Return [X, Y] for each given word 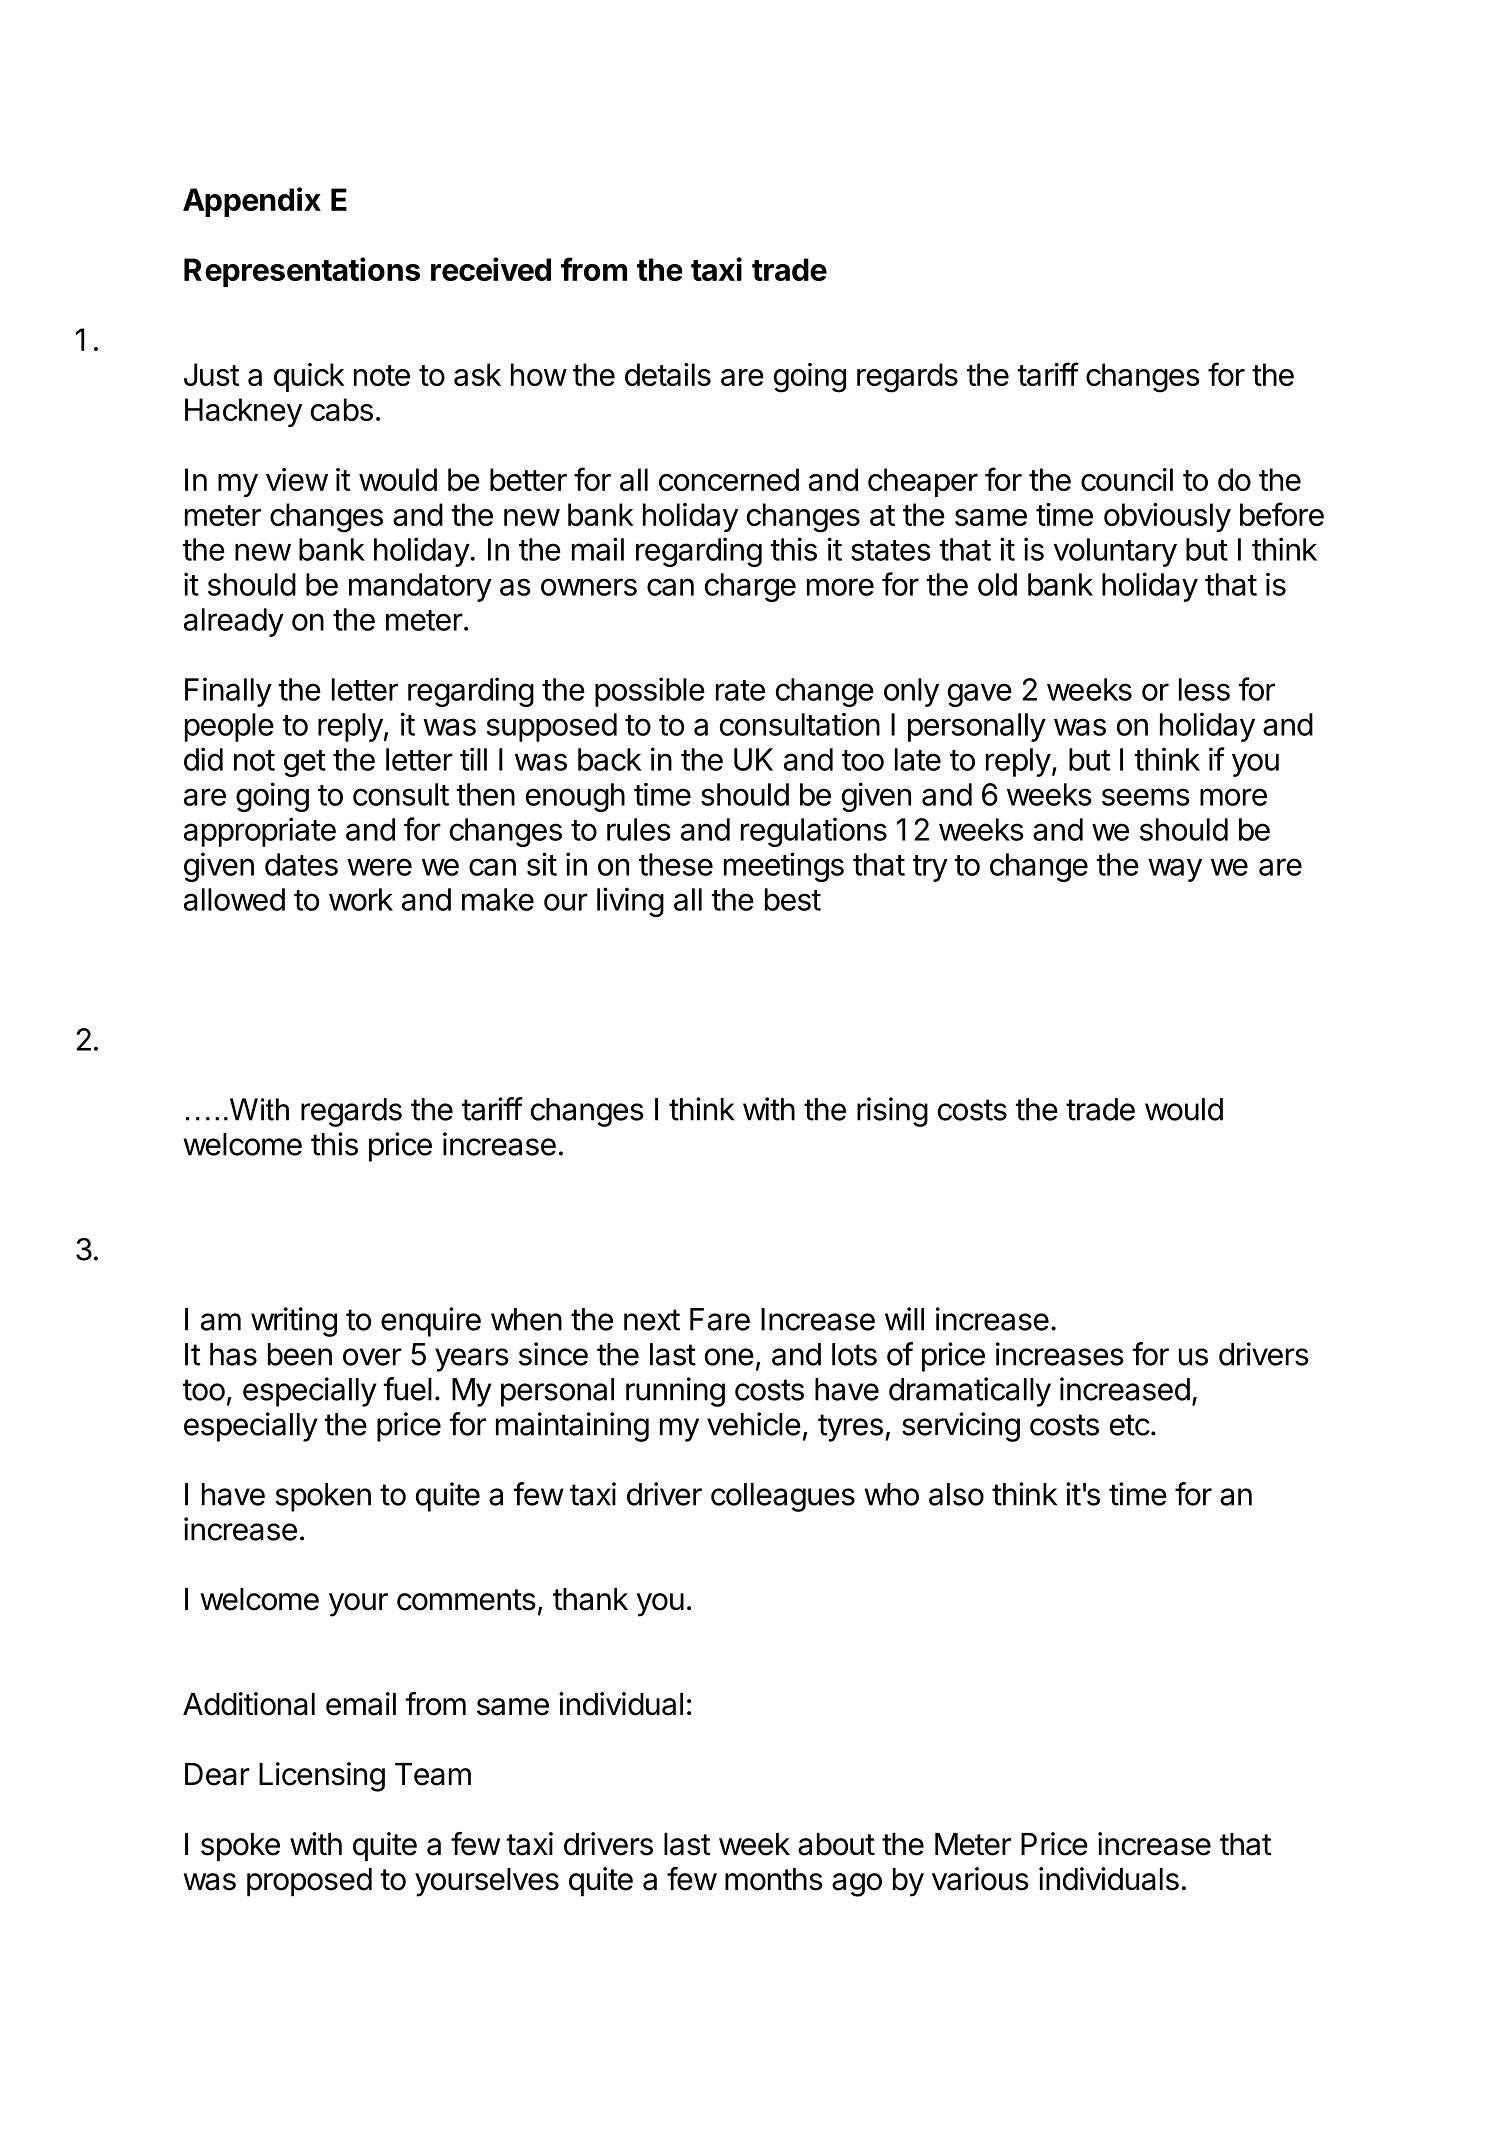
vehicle [754, 1424]
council [1127, 479]
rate [740, 690]
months [774, 1879]
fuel [407, 1389]
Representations [302, 272]
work [361, 899]
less [1204, 689]
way [1175, 870]
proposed [309, 1882]
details [668, 374]
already [234, 622]
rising [892, 1112]
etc [1130, 1425]
